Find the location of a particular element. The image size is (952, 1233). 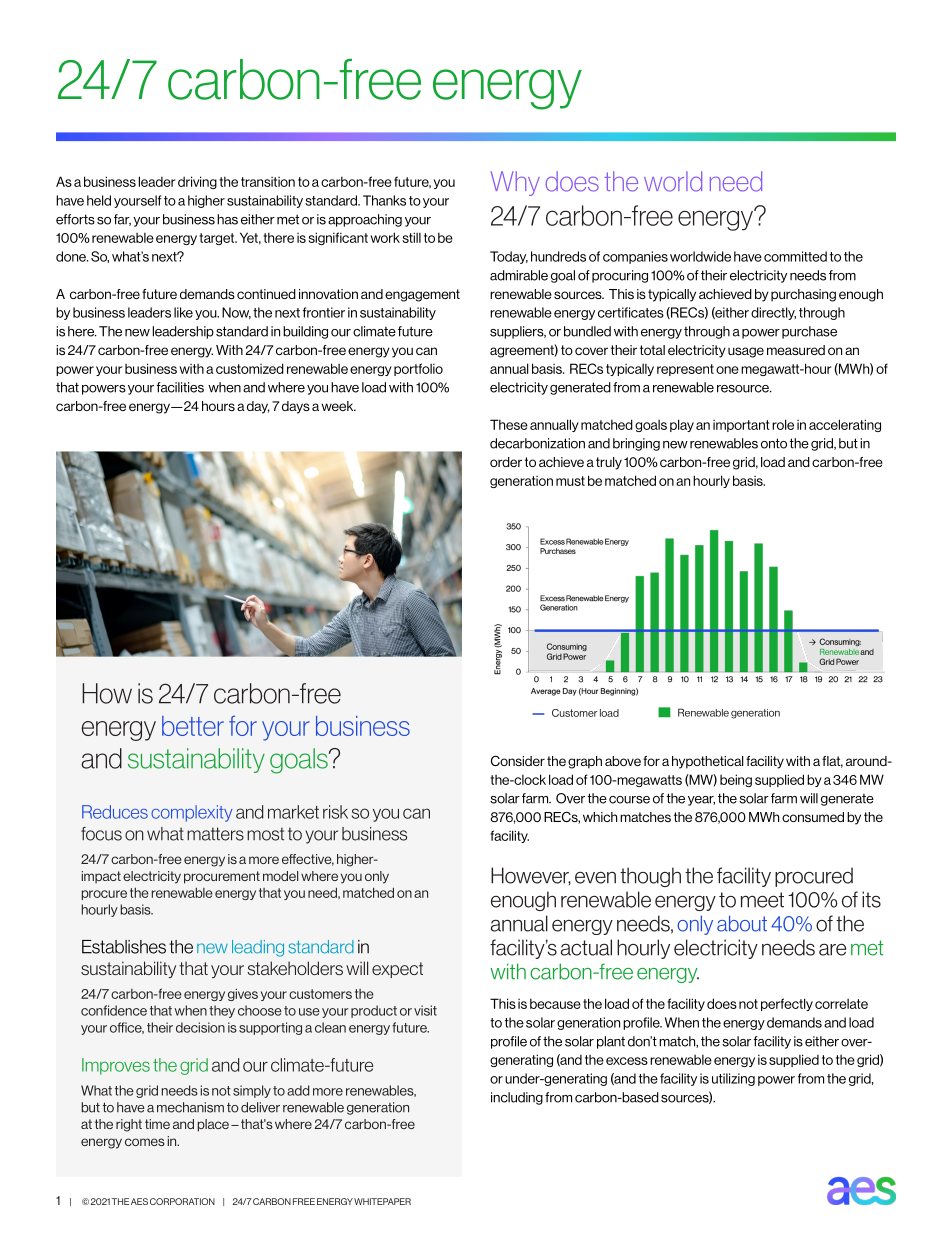

better is located at coordinates (193, 726).
